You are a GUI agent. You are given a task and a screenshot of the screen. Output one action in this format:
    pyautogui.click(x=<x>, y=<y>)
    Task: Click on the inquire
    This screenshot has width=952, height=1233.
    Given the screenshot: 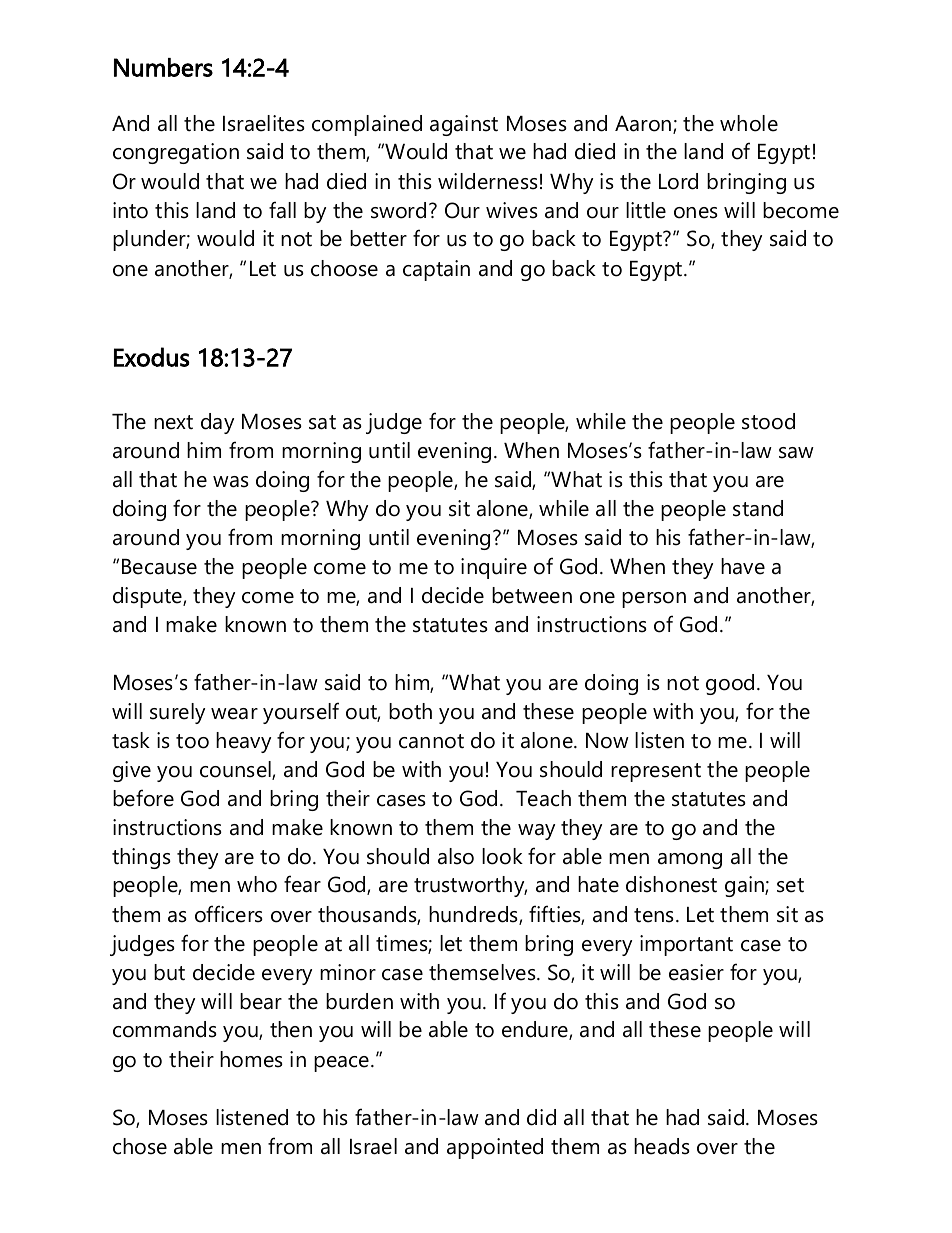 What is the action you would take?
    pyautogui.click(x=494, y=568)
